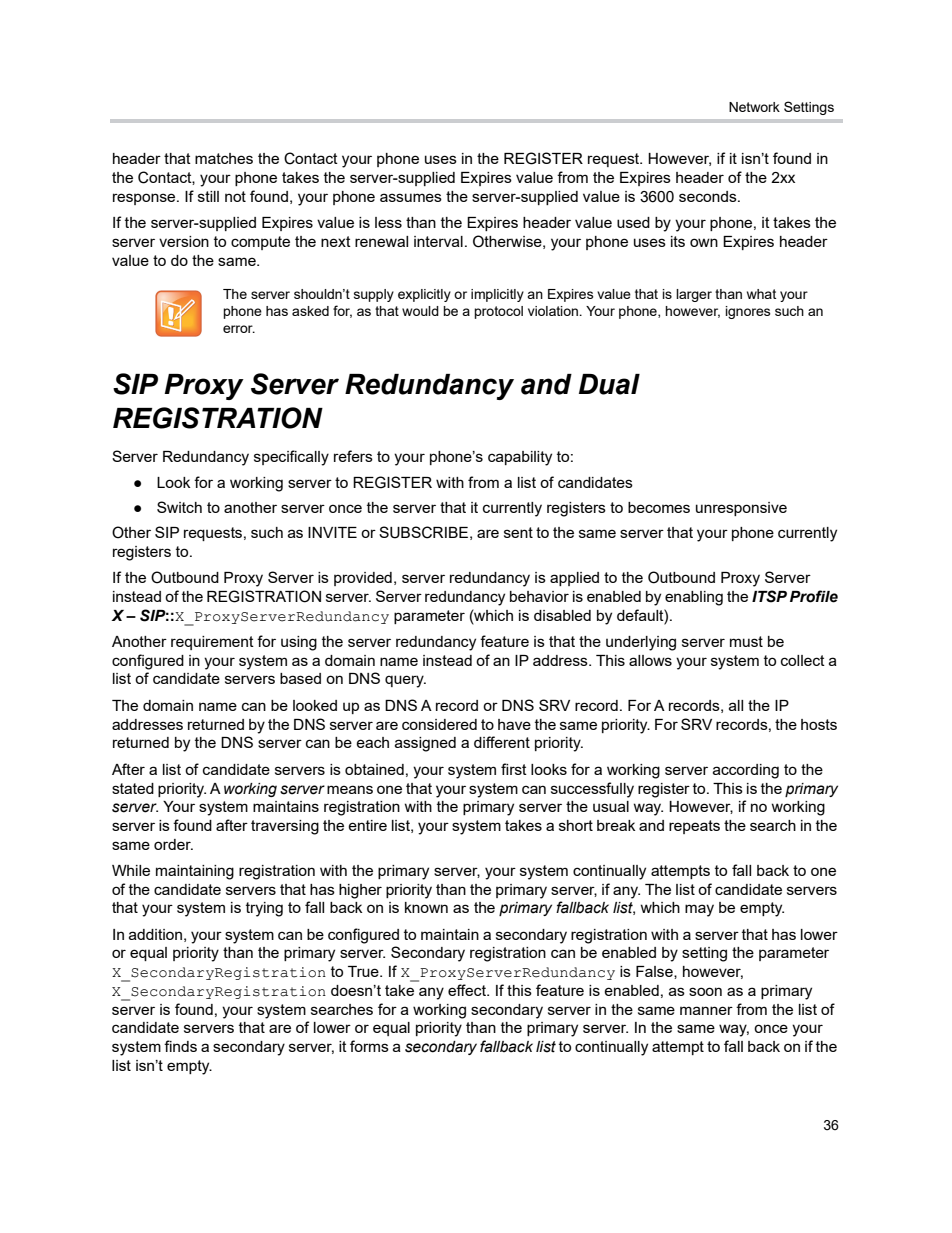  What do you see at coordinates (212, 643) in the document?
I see `requirement` at bounding box center [212, 643].
